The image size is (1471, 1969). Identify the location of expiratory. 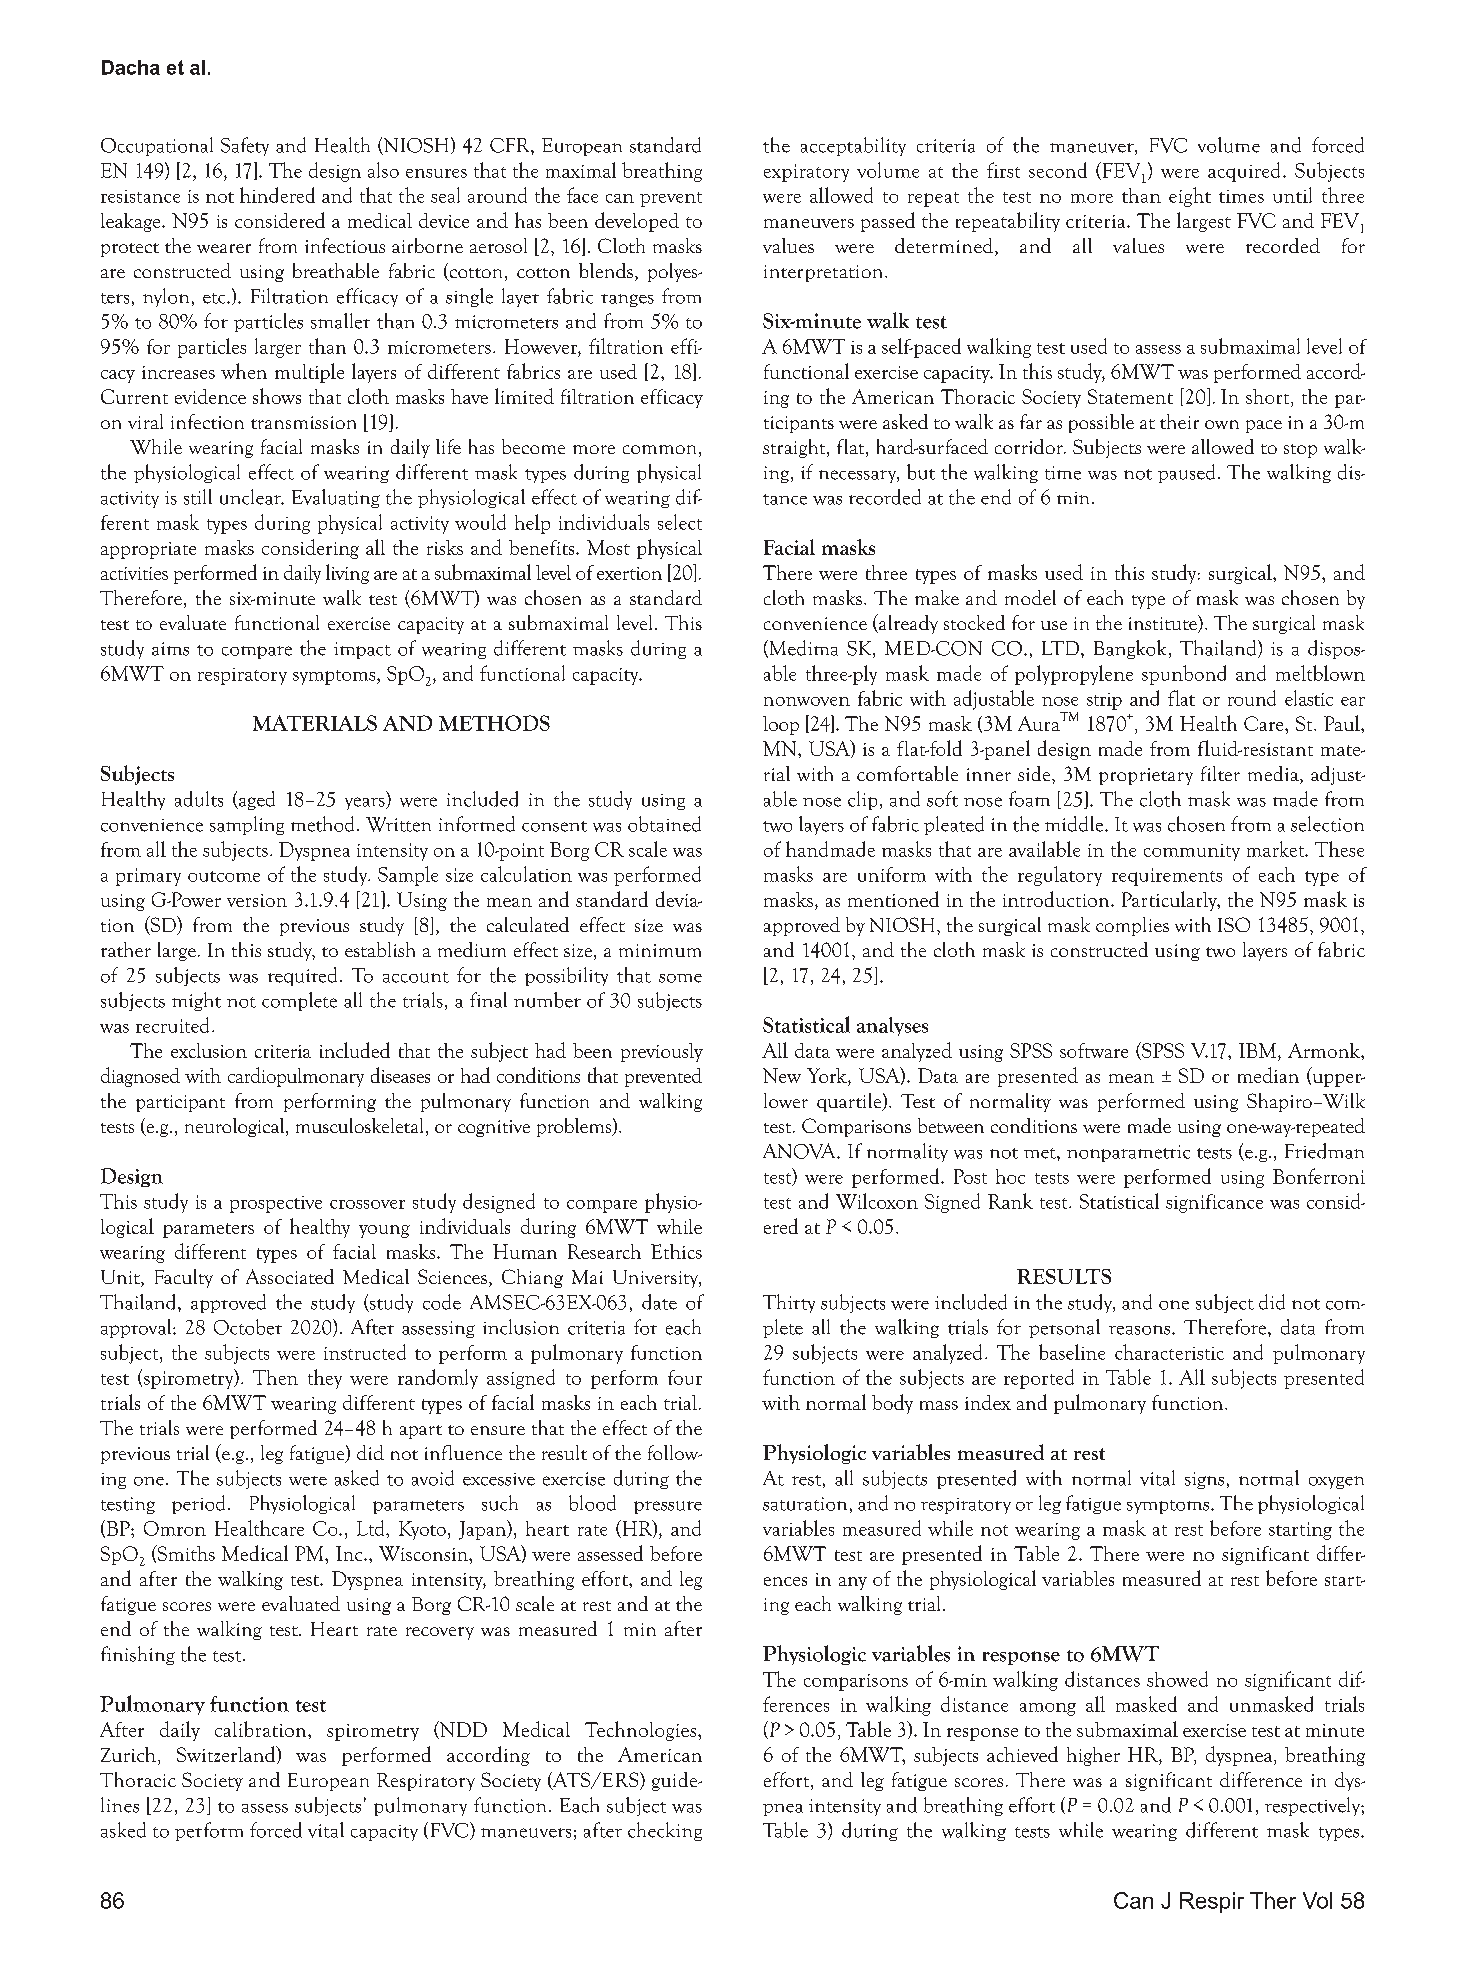
(806, 173).
